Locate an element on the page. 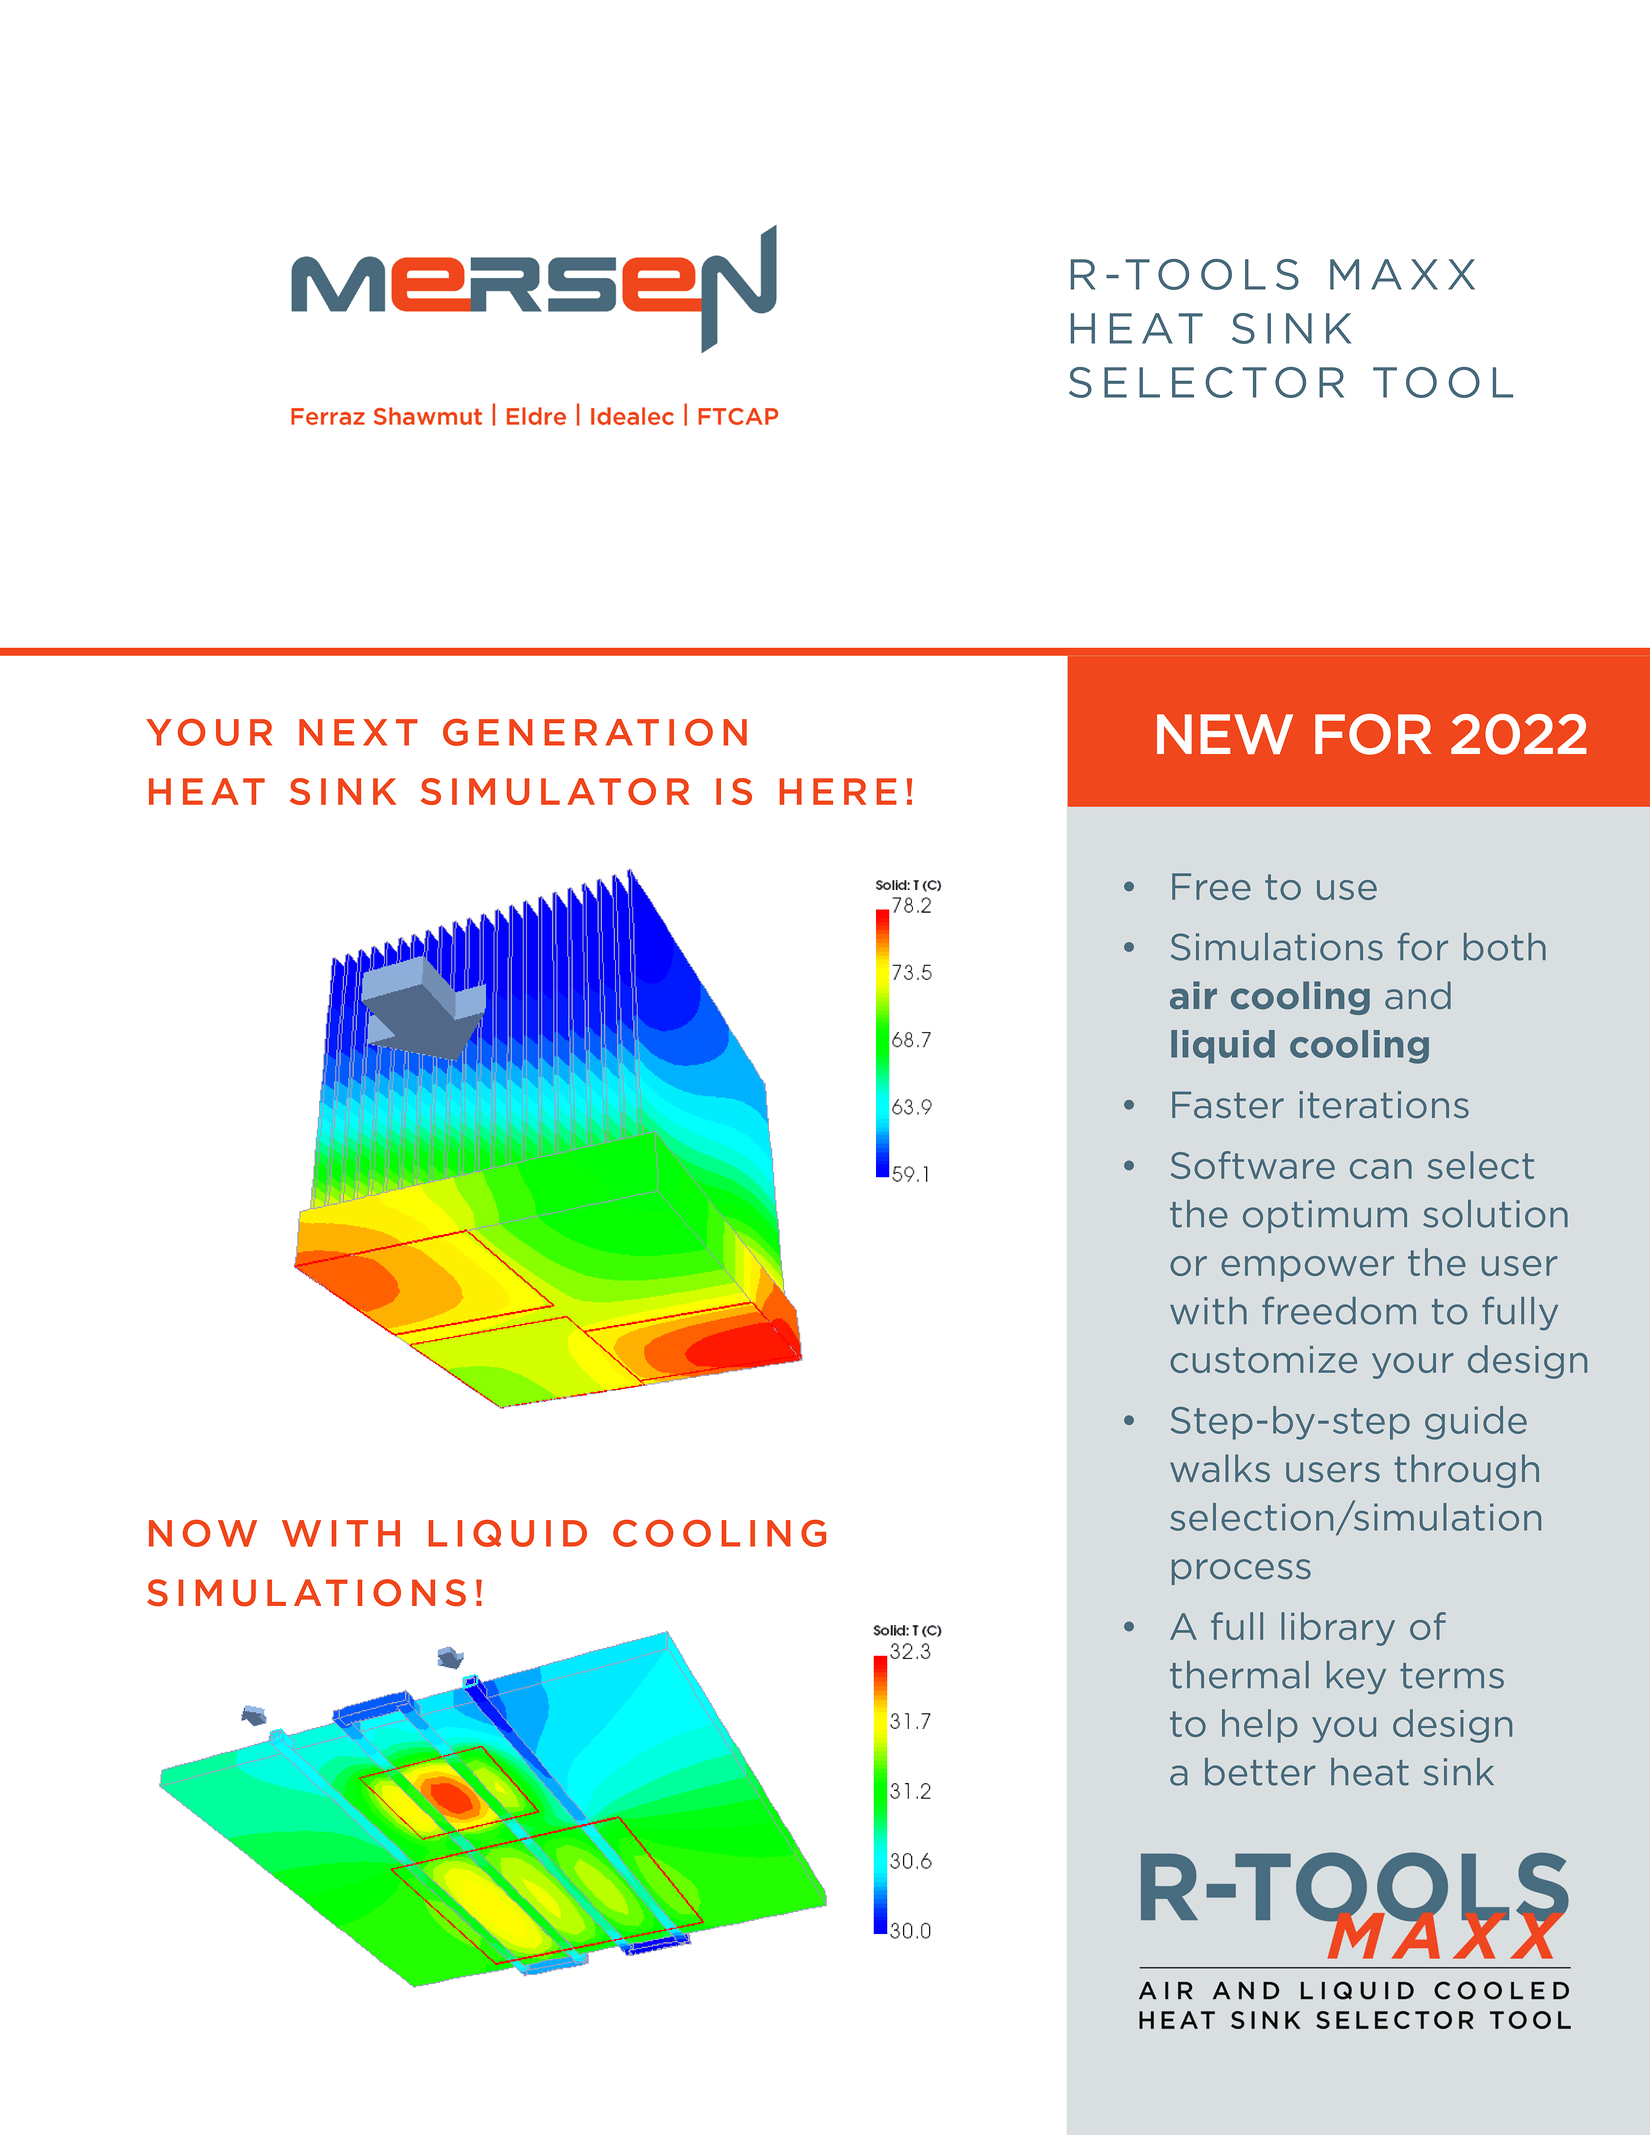 Image resolution: width=1650 pixels, height=2135 pixels. solution is located at coordinates (1495, 1214).
